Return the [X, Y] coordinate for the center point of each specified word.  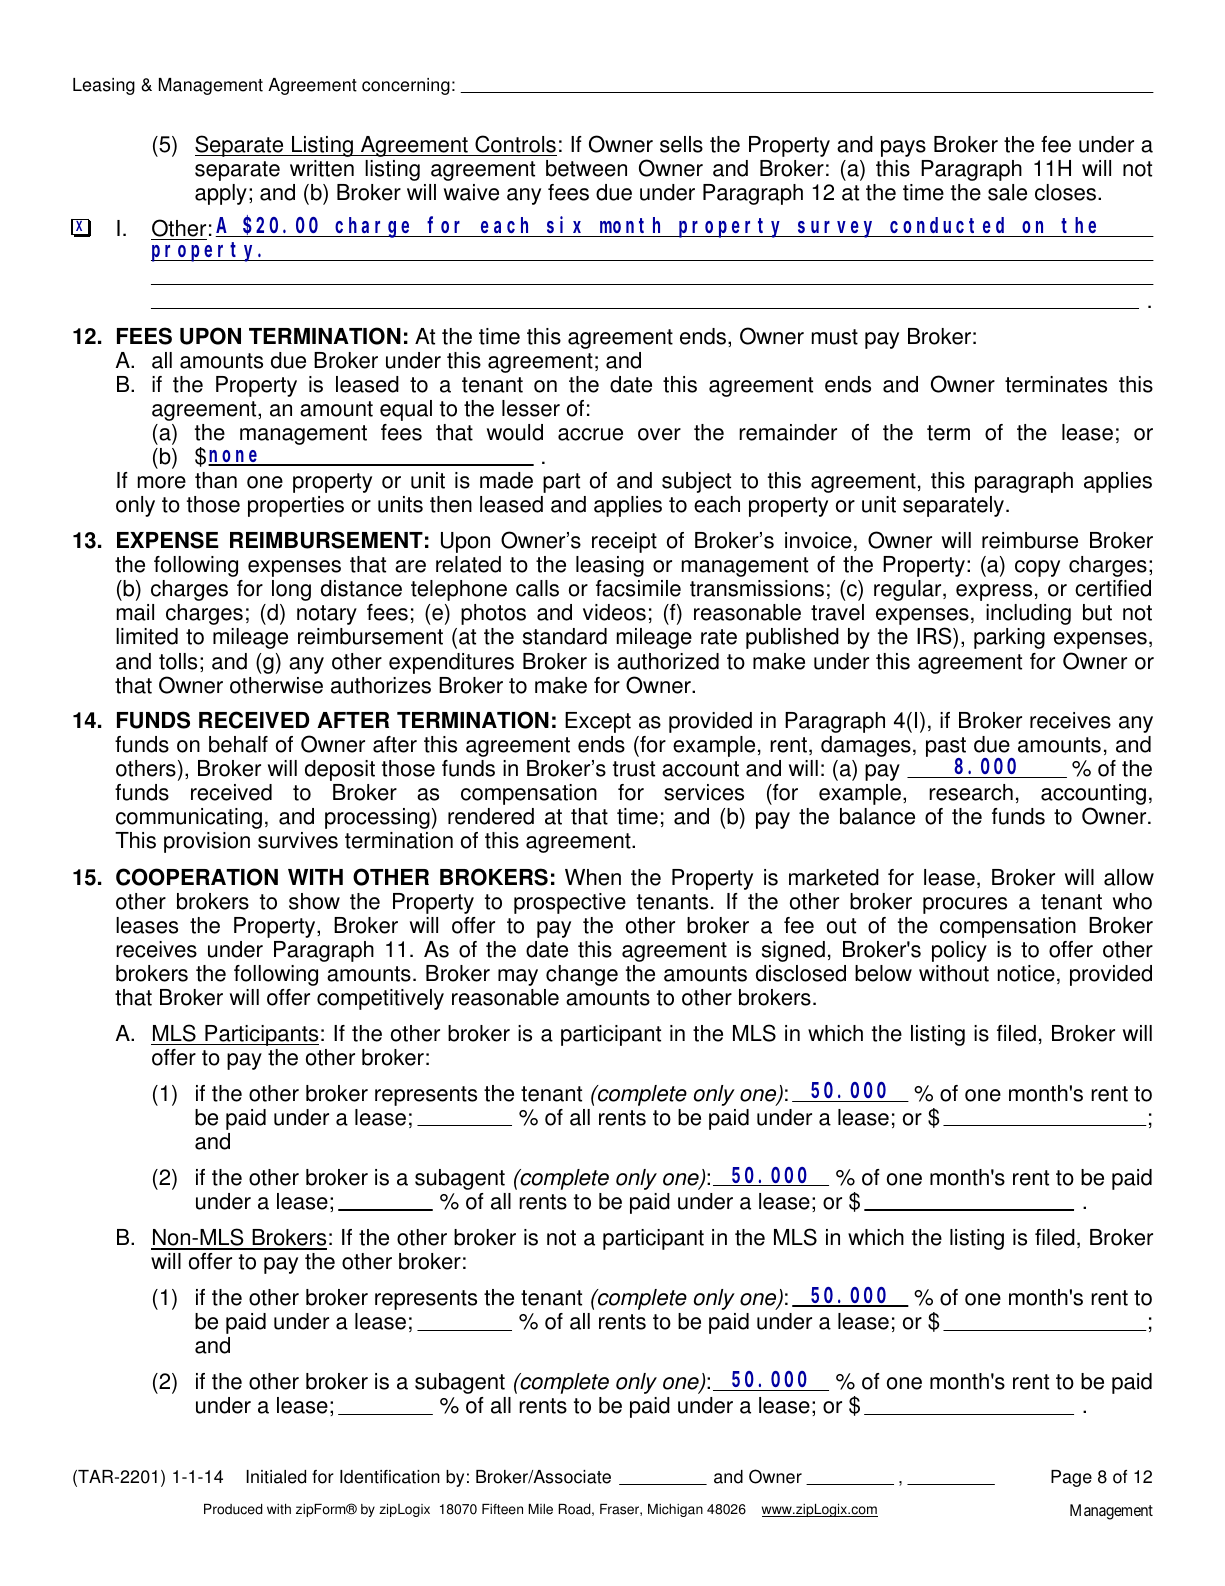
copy [1037, 568]
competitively [380, 999]
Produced [233, 1509]
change [582, 975]
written [322, 168]
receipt [624, 542]
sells [681, 144]
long [291, 590]
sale [1007, 192]
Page [1071, 1478]
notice [1026, 973]
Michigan [675, 1510]
